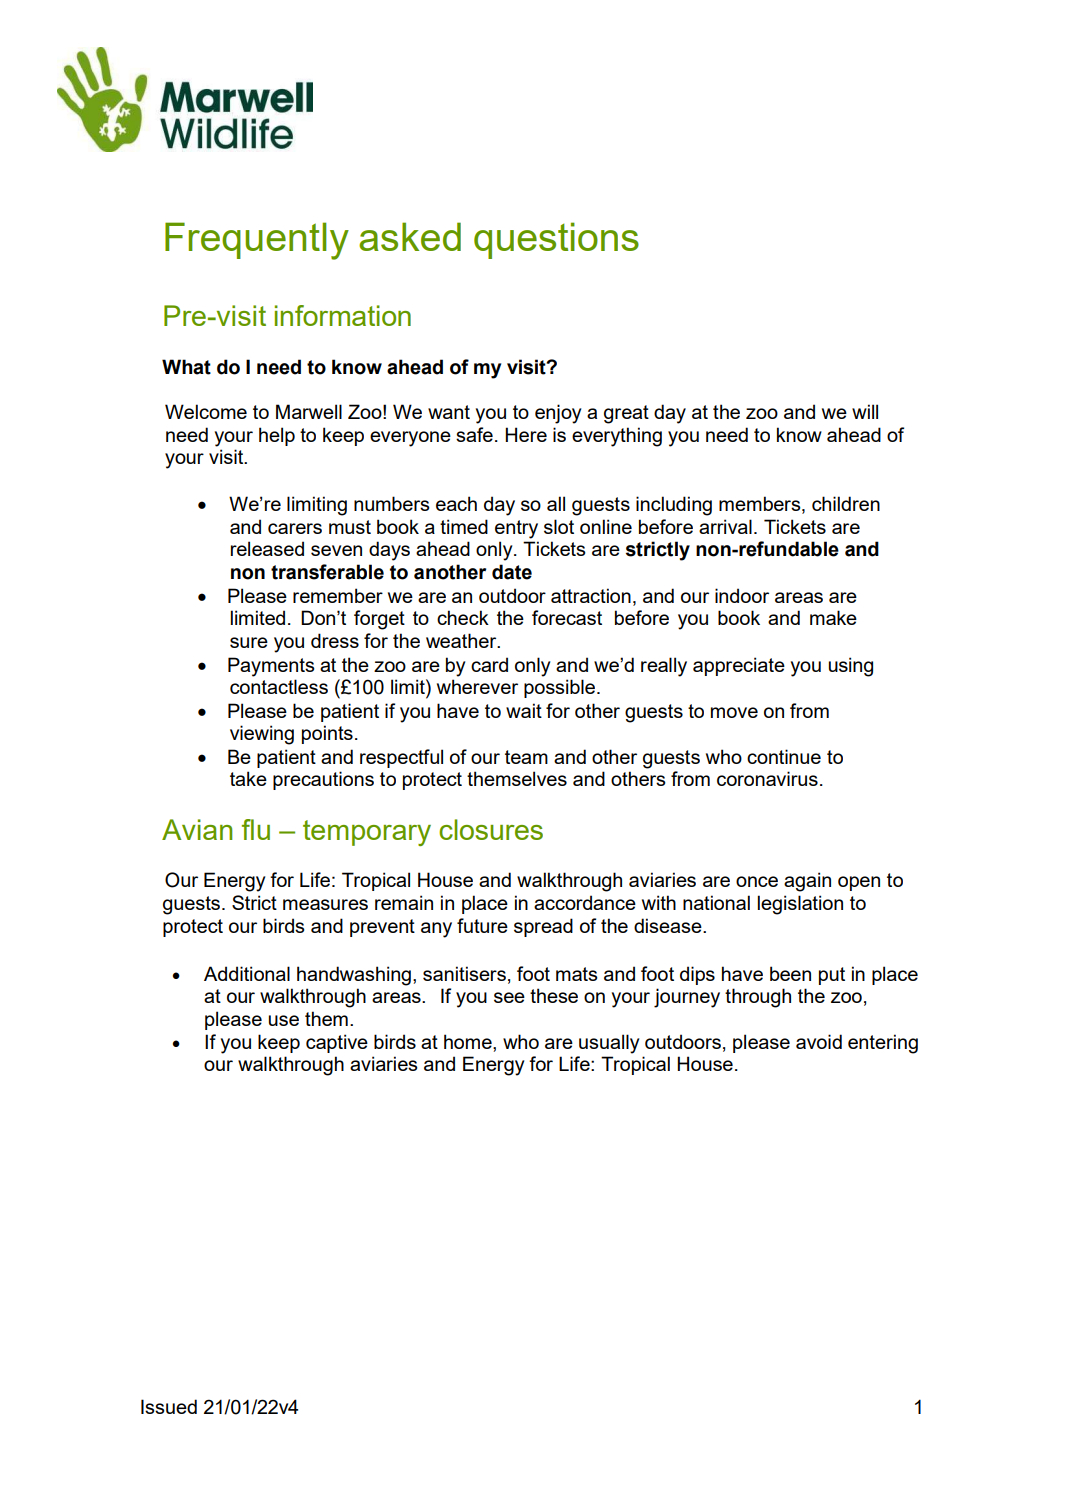  Describe the element at coordinates (556, 240) in the screenshot. I see `questions` at that location.
